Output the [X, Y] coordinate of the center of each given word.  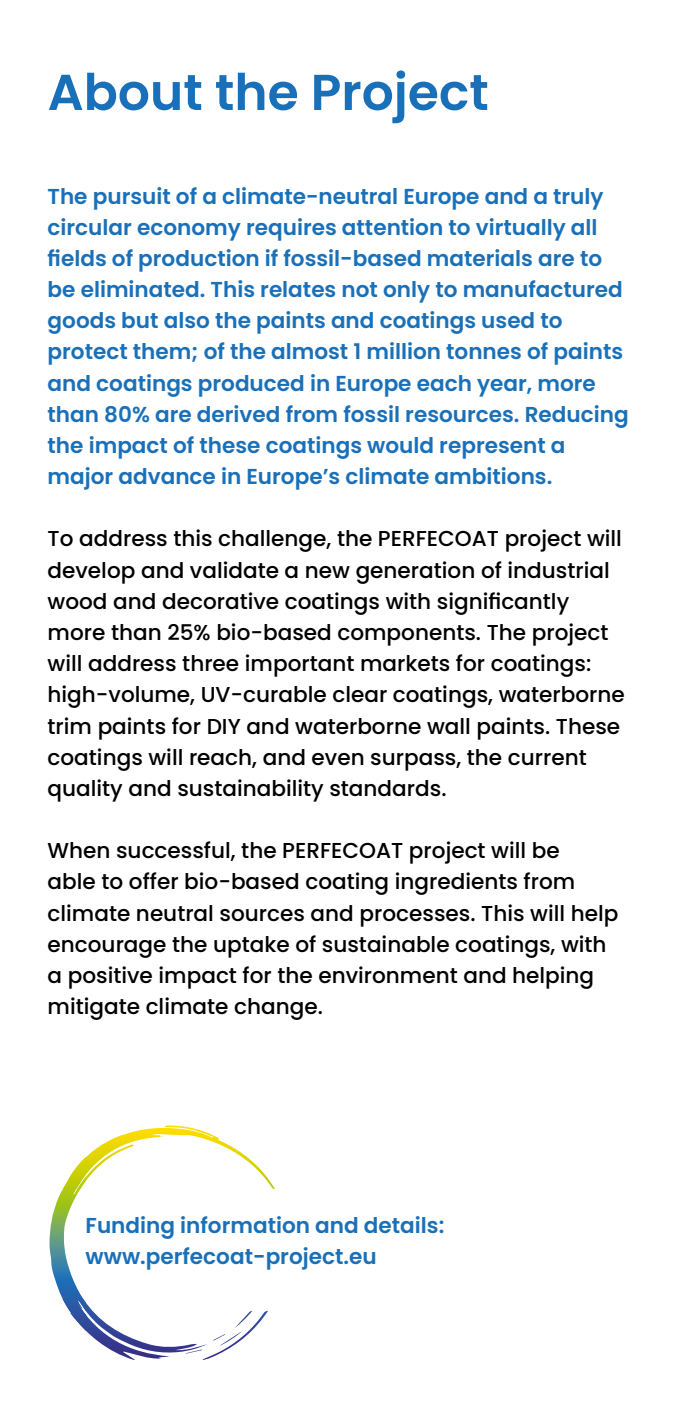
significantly [503, 603]
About [125, 92]
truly [578, 199]
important [300, 665]
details [402, 1224]
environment [388, 974]
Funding [130, 1227]
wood [76, 601]
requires [291, 229]
